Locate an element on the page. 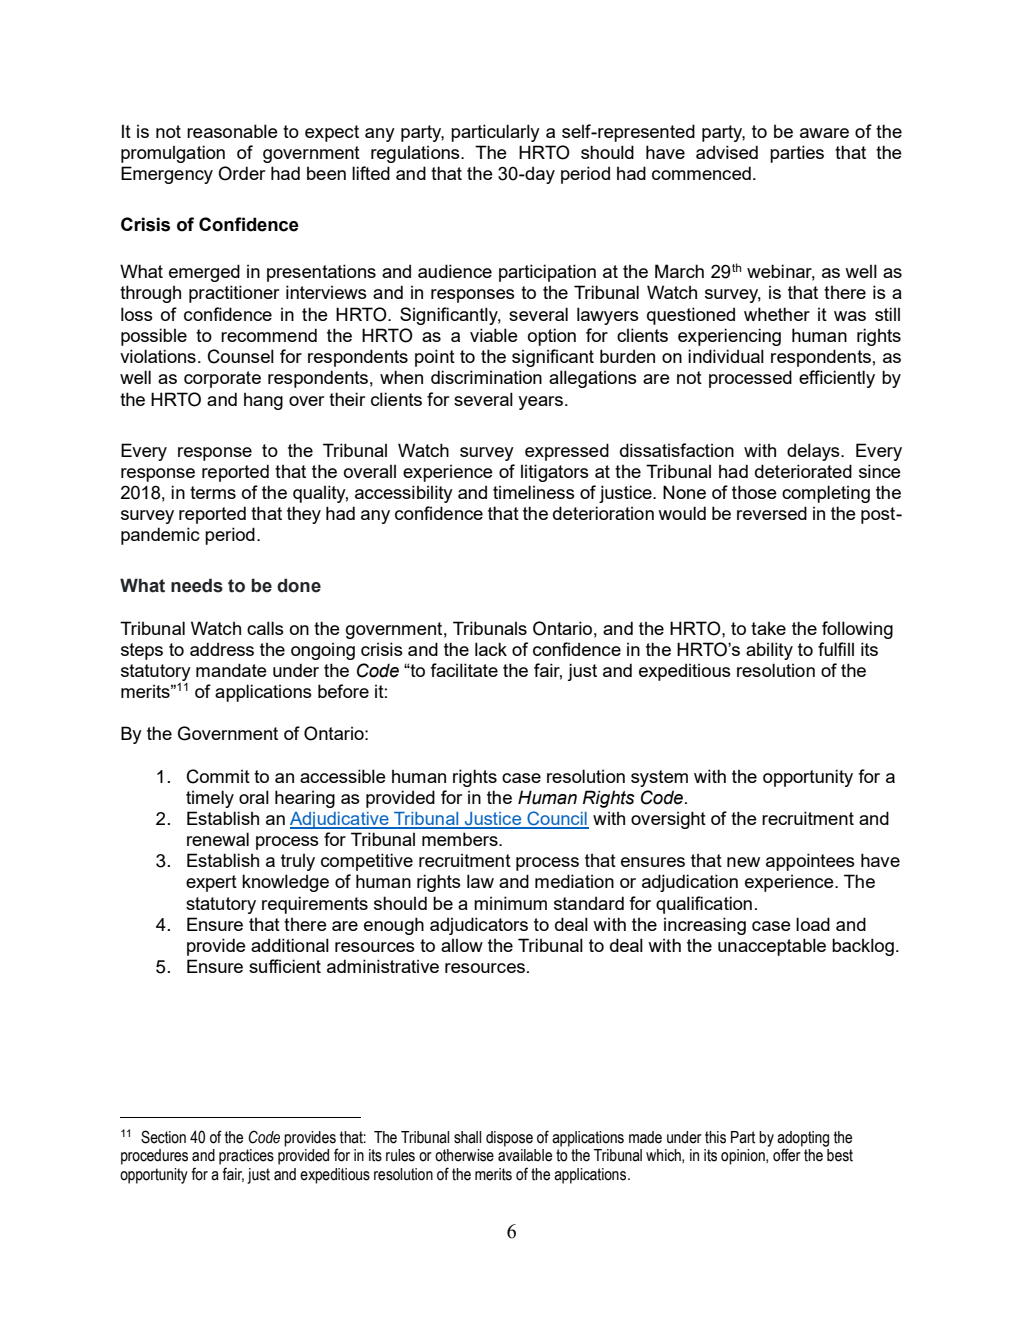 The image size is (1023, 1324). Order is located at coordinates (241, 173).
